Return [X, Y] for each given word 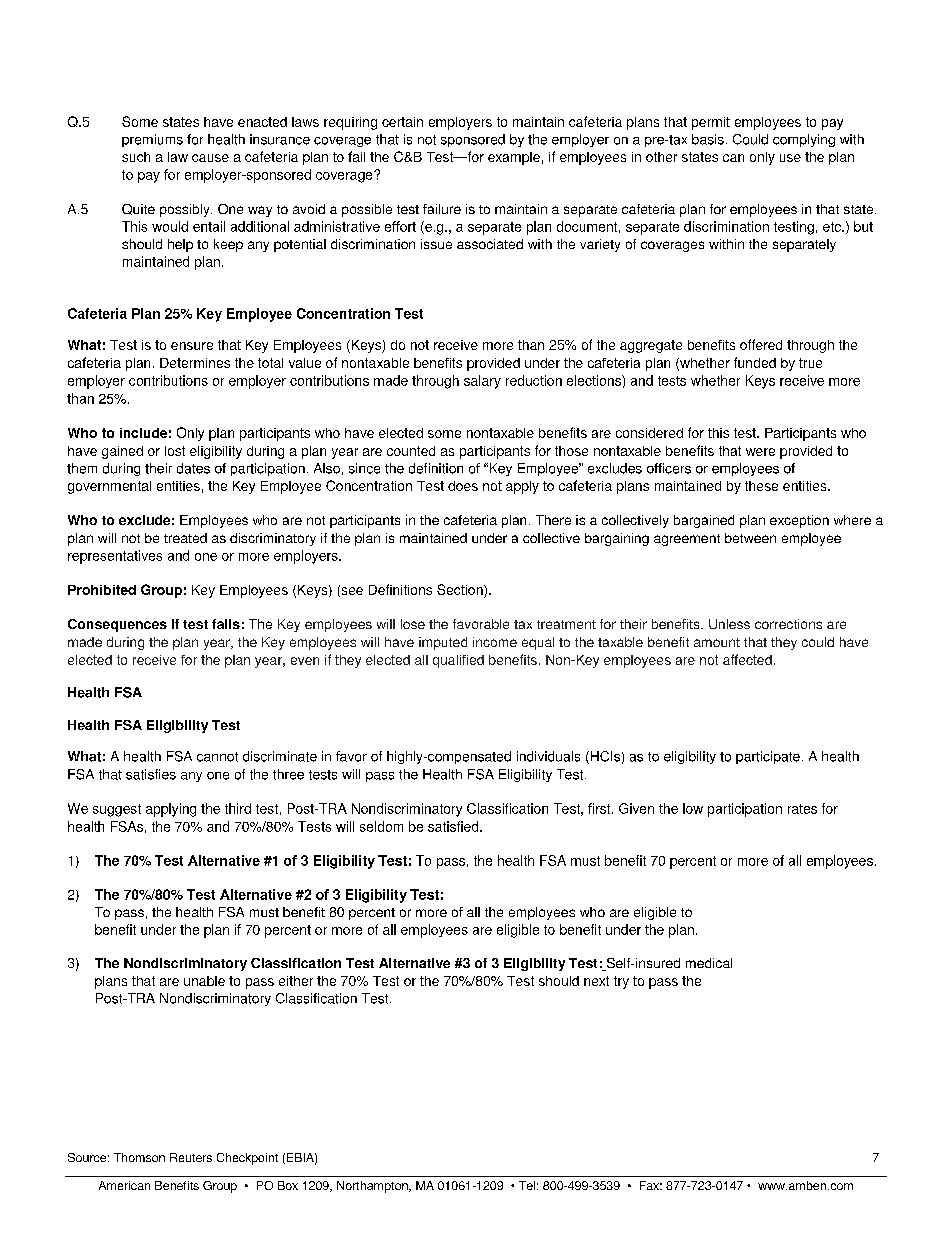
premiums [152, 140]
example [514, 158]
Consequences [117, 625]
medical [709, 963]
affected [747, 659]
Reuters [191, 1157]
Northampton [373, 1187]
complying [804, 140]
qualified [458, 661]
